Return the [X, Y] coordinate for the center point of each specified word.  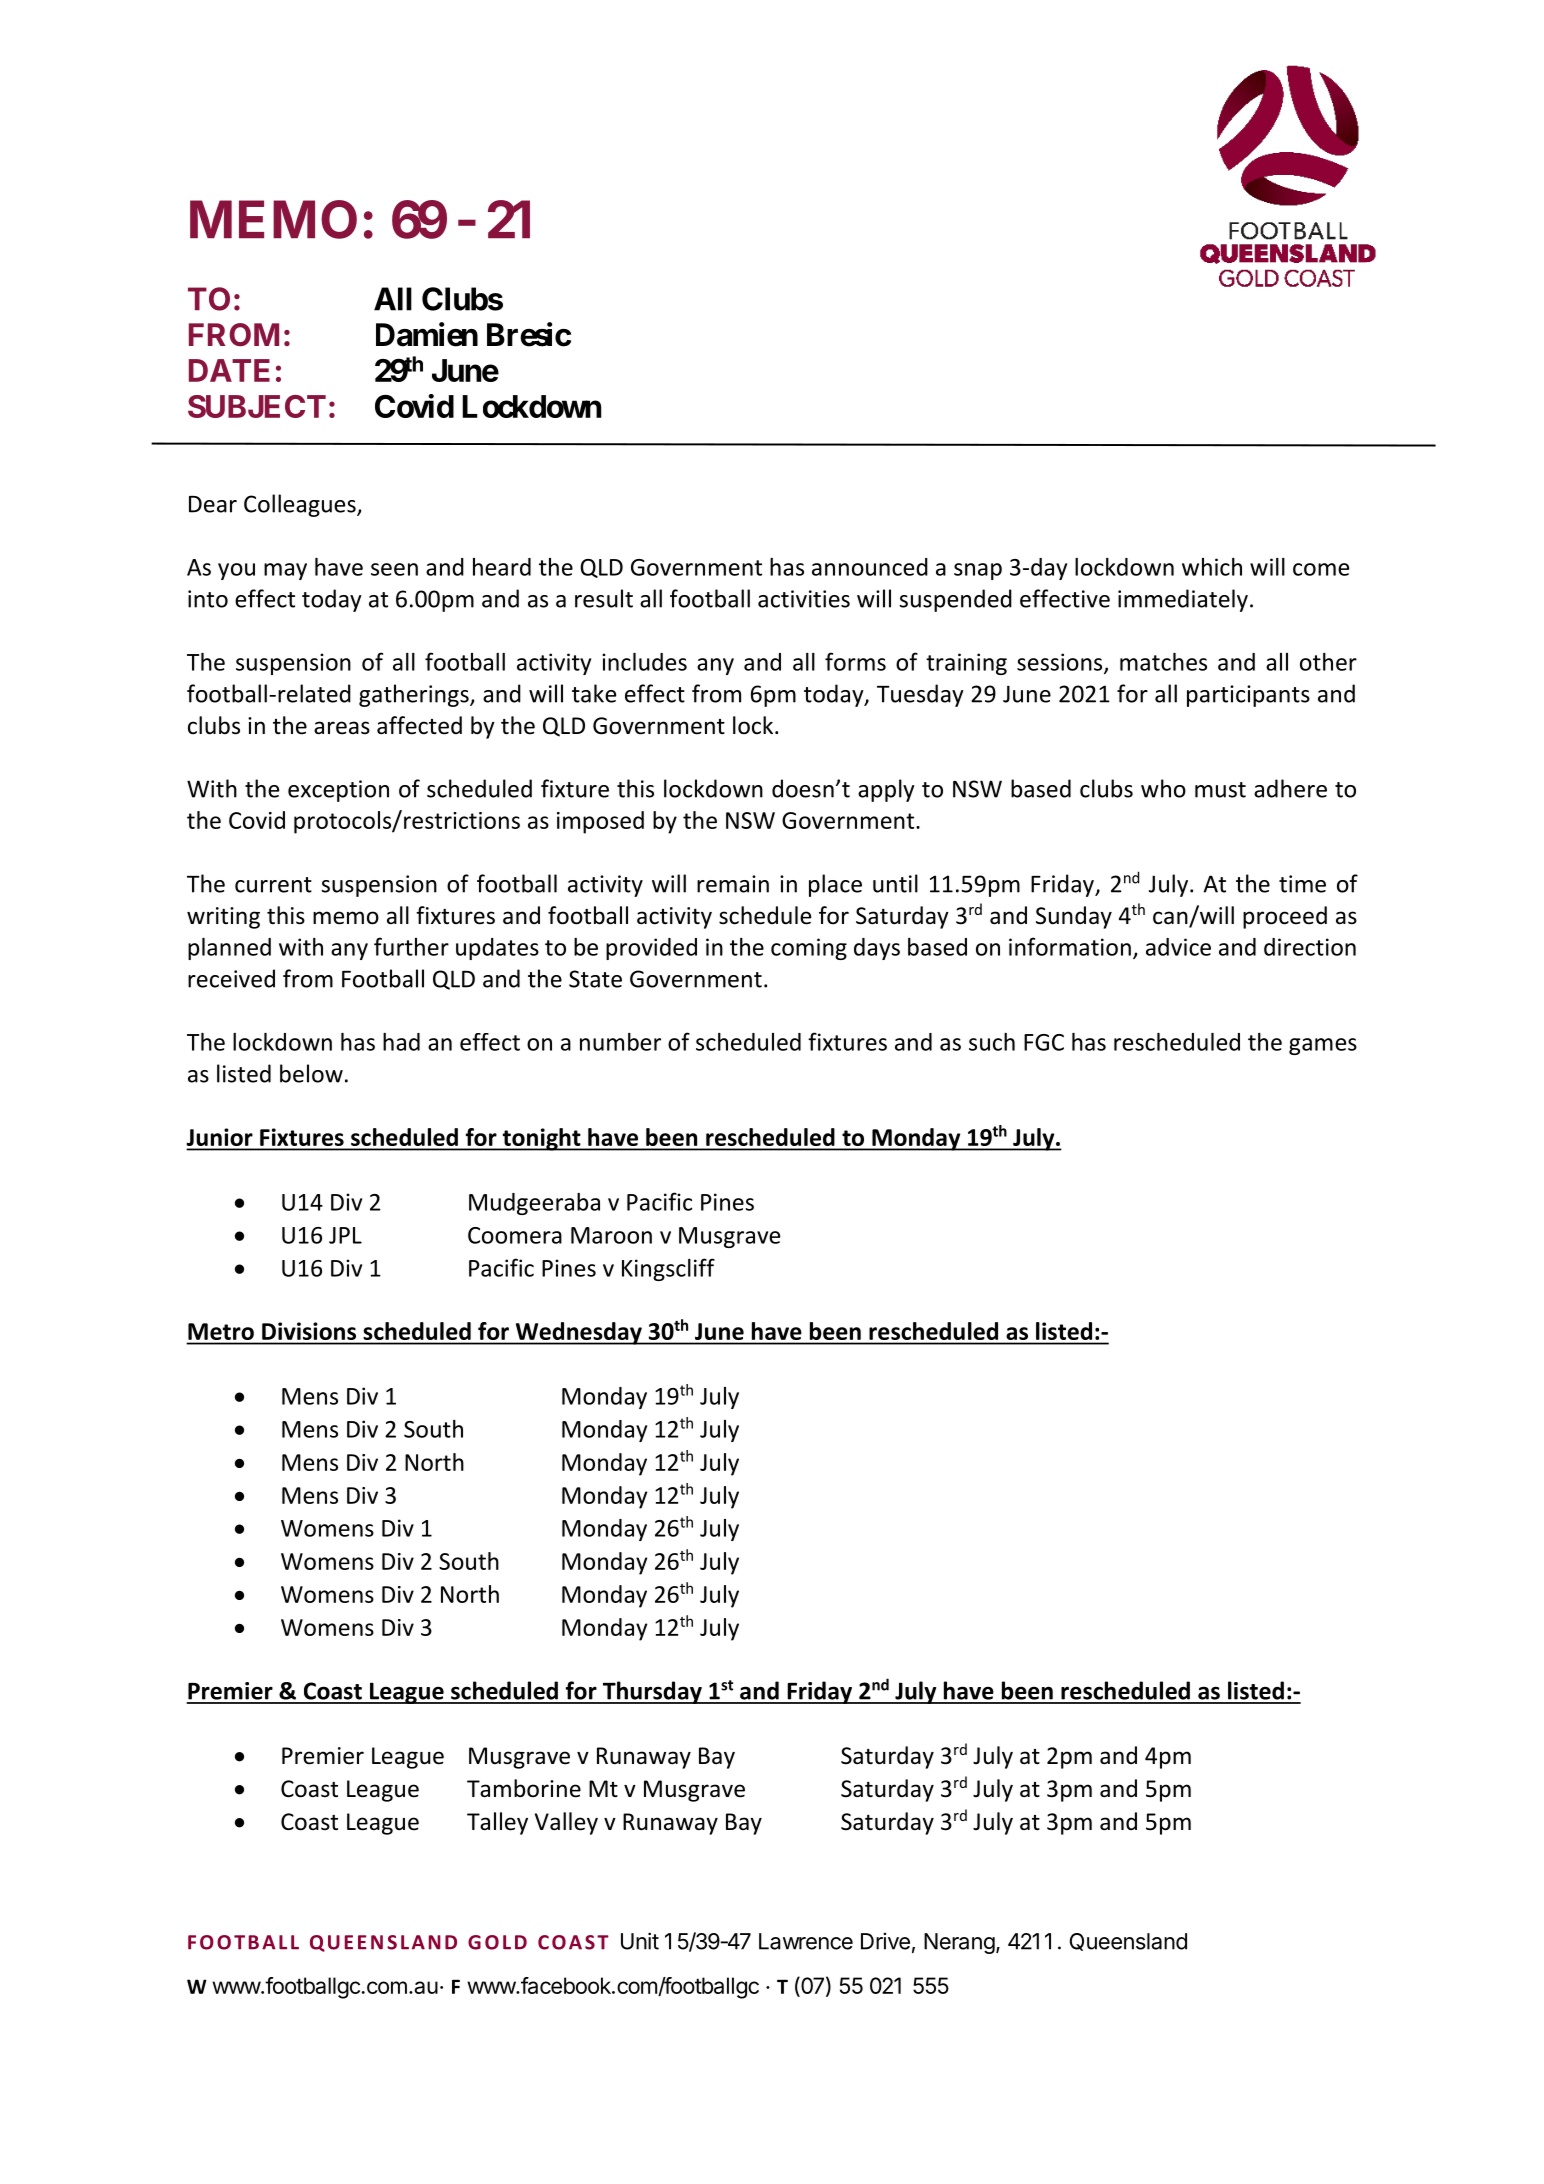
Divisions [309, 1331]
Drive [885, 1941]
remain [733, 884]
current [273, 885]
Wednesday [578, 1333]
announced [870, 567]
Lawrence [806, 1941]
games [1323, 1046]
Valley [566, 1823]
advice [1178, 947]
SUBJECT [257, 406]
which [1212, 567]
